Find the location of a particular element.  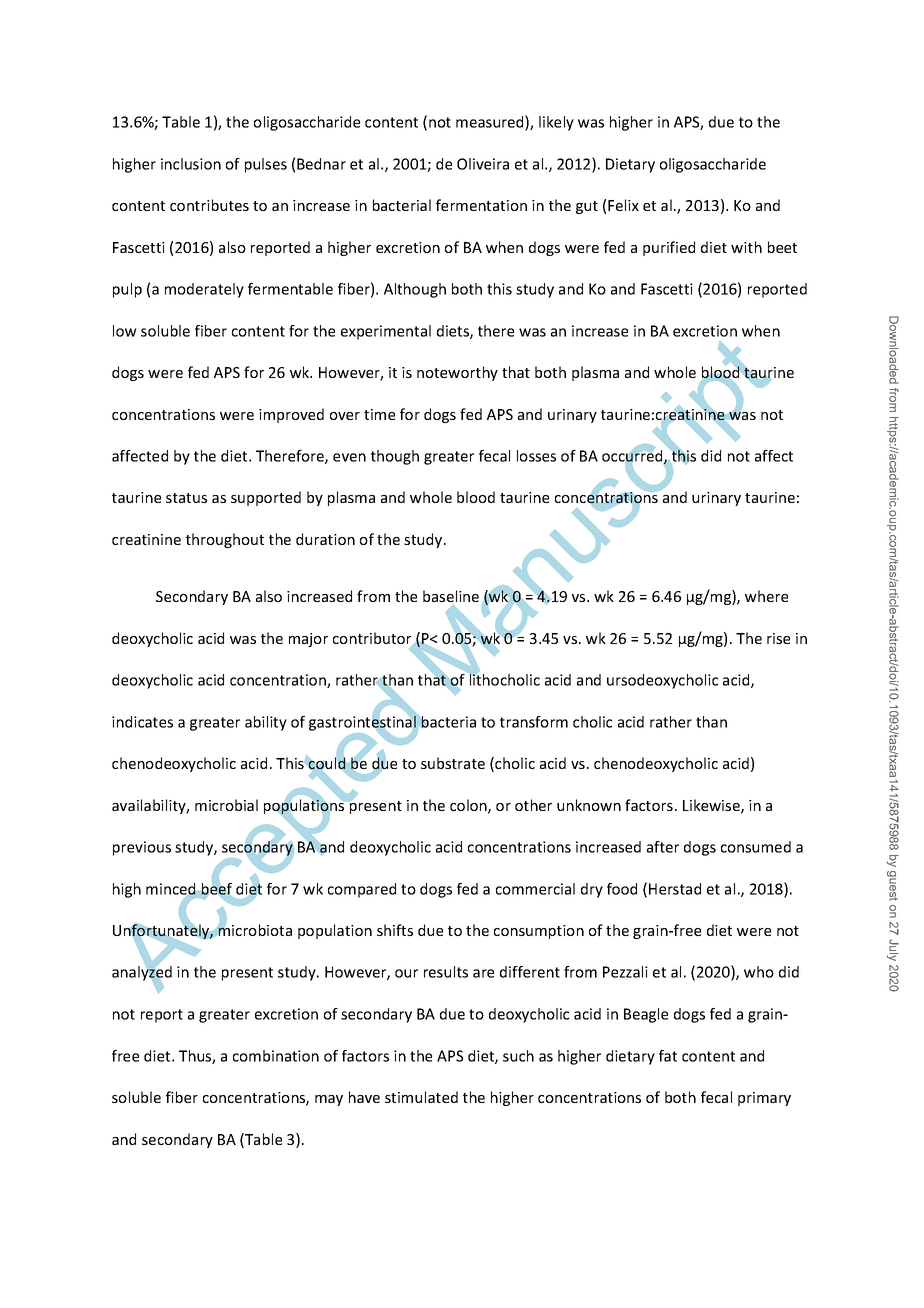

combination is located at coordinates (276, 1056).
